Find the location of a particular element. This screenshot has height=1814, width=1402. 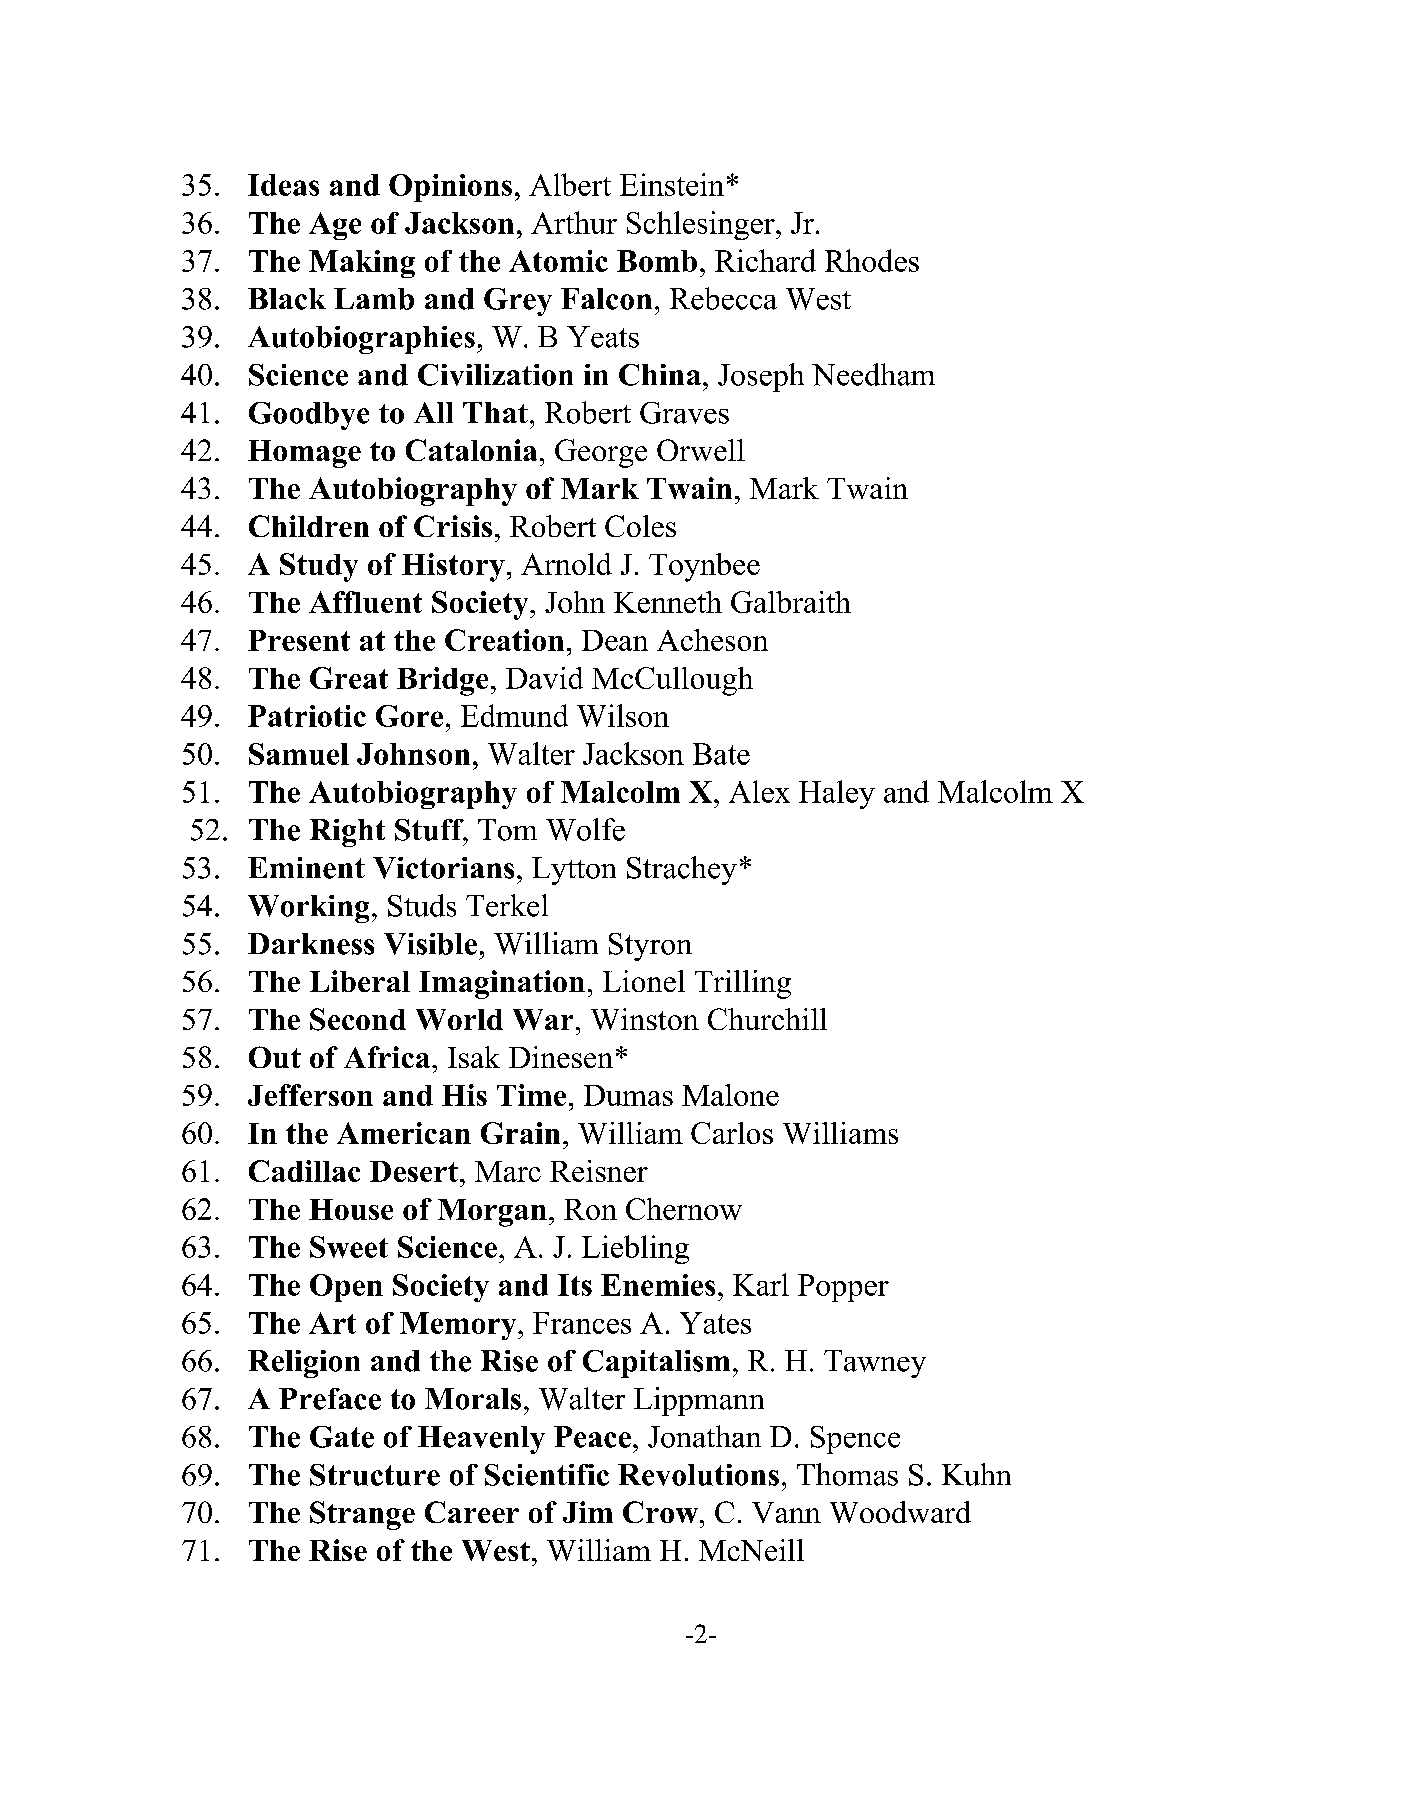

Study is located at coordinates (319, 567).
